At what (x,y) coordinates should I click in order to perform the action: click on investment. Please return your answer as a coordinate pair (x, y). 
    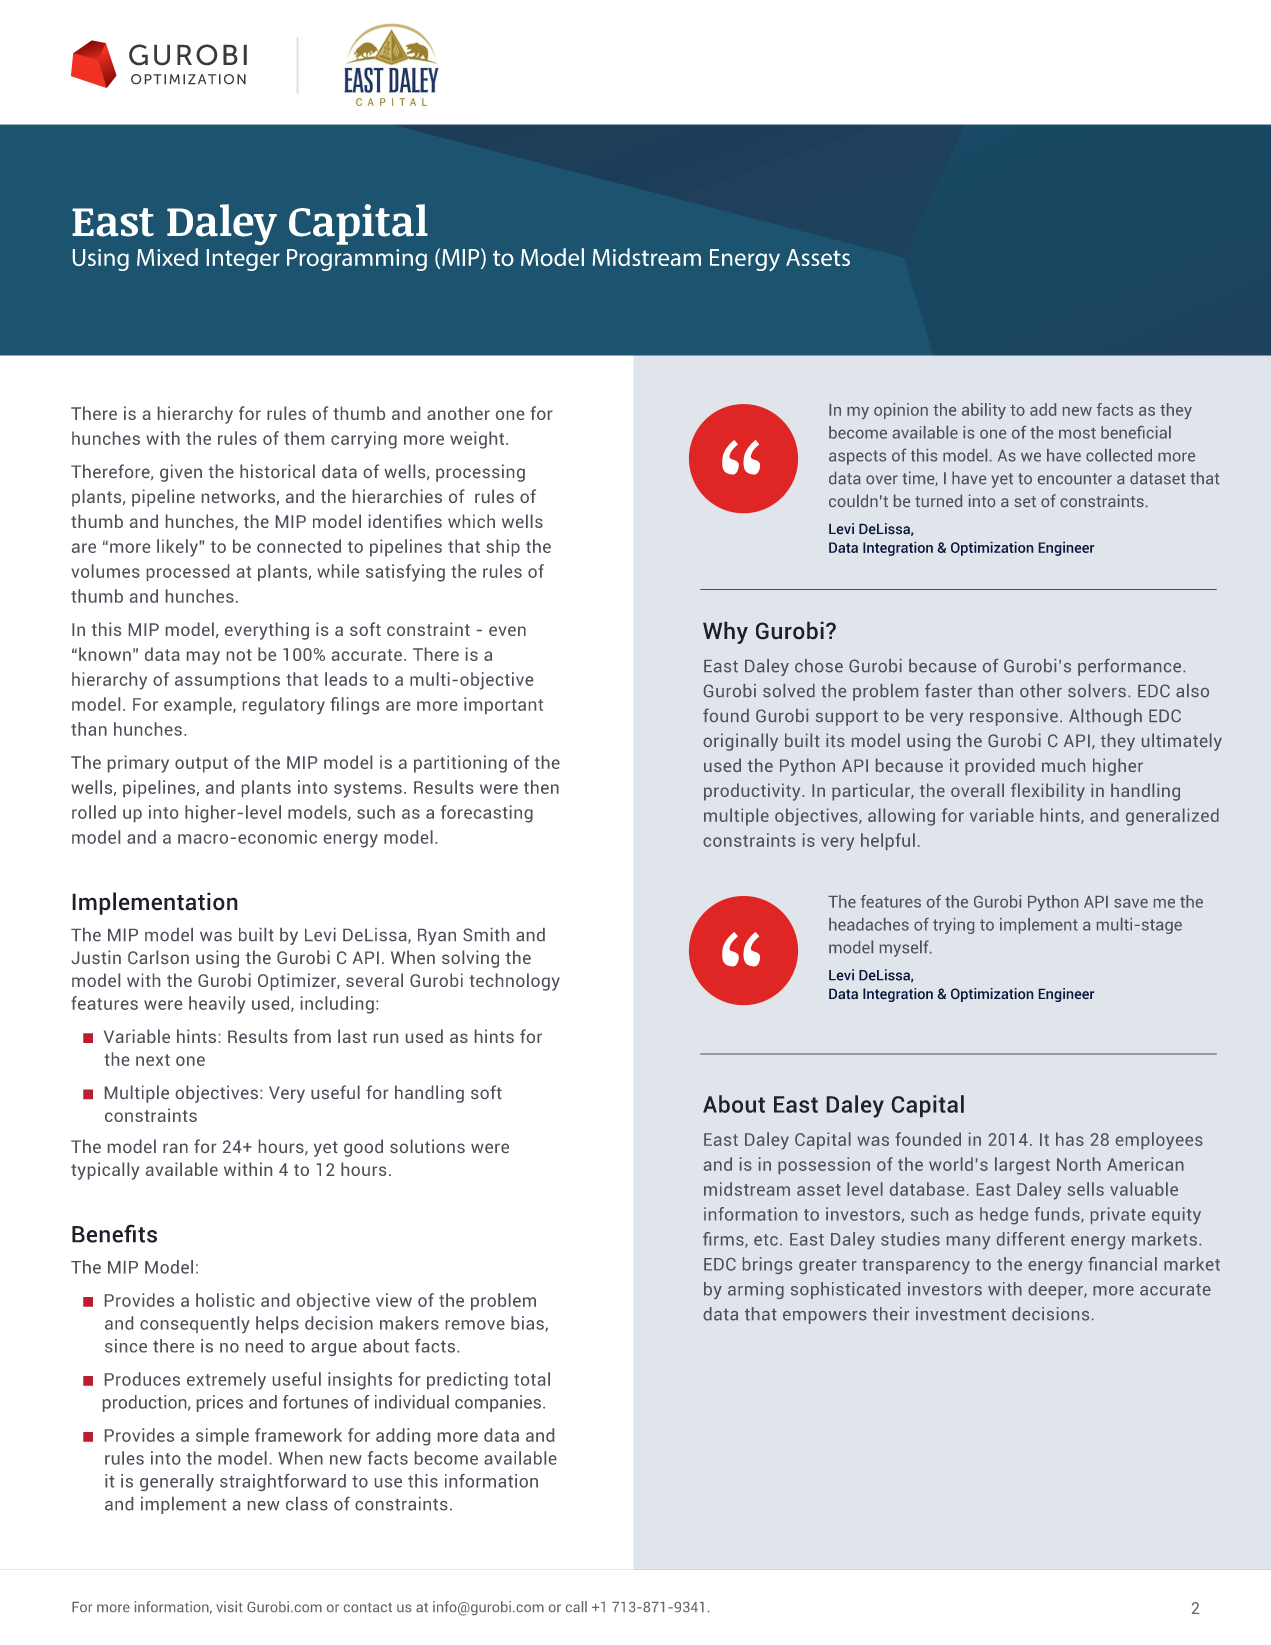
    Looking at the image, I should click on (961, 1314).
